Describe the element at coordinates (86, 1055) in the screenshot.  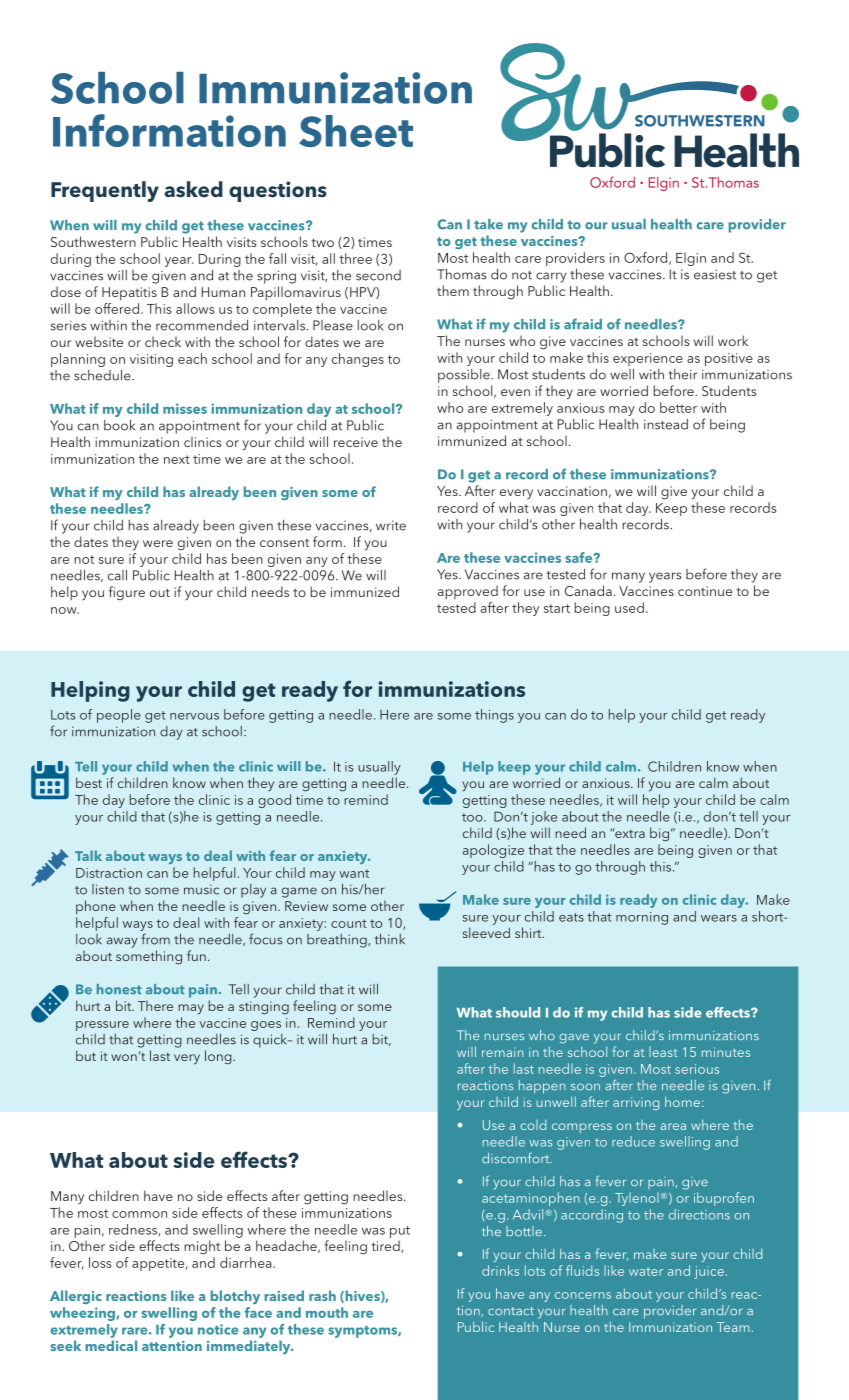
I see `but` at that location.
